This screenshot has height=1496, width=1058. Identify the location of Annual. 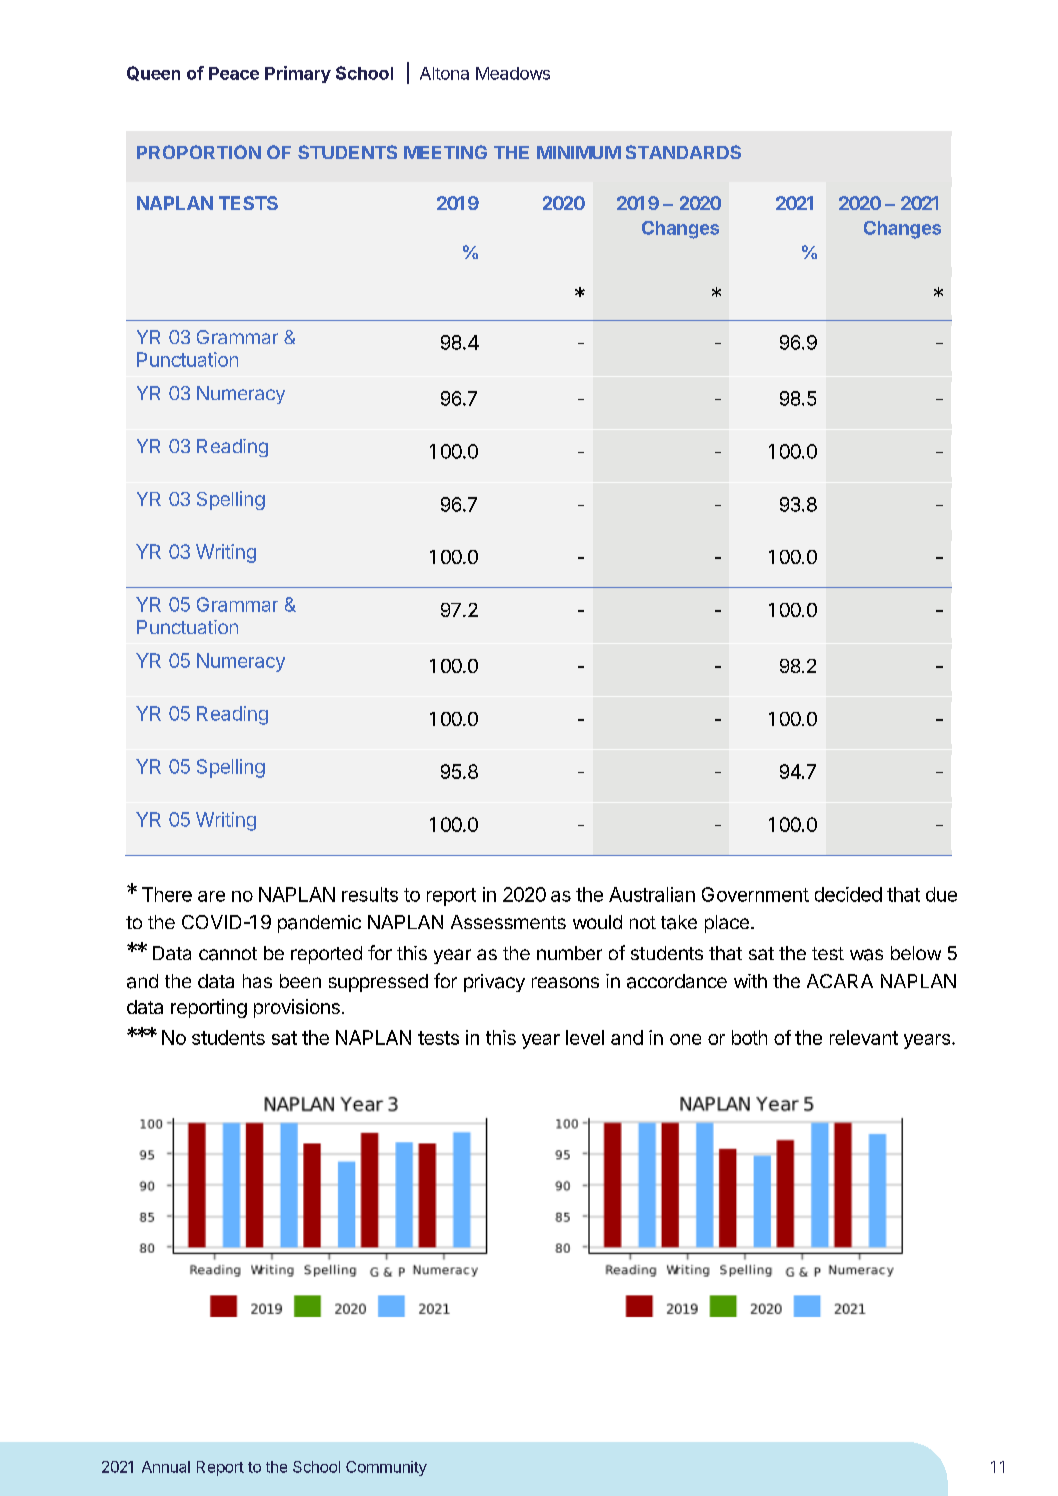
(166, 1467).
